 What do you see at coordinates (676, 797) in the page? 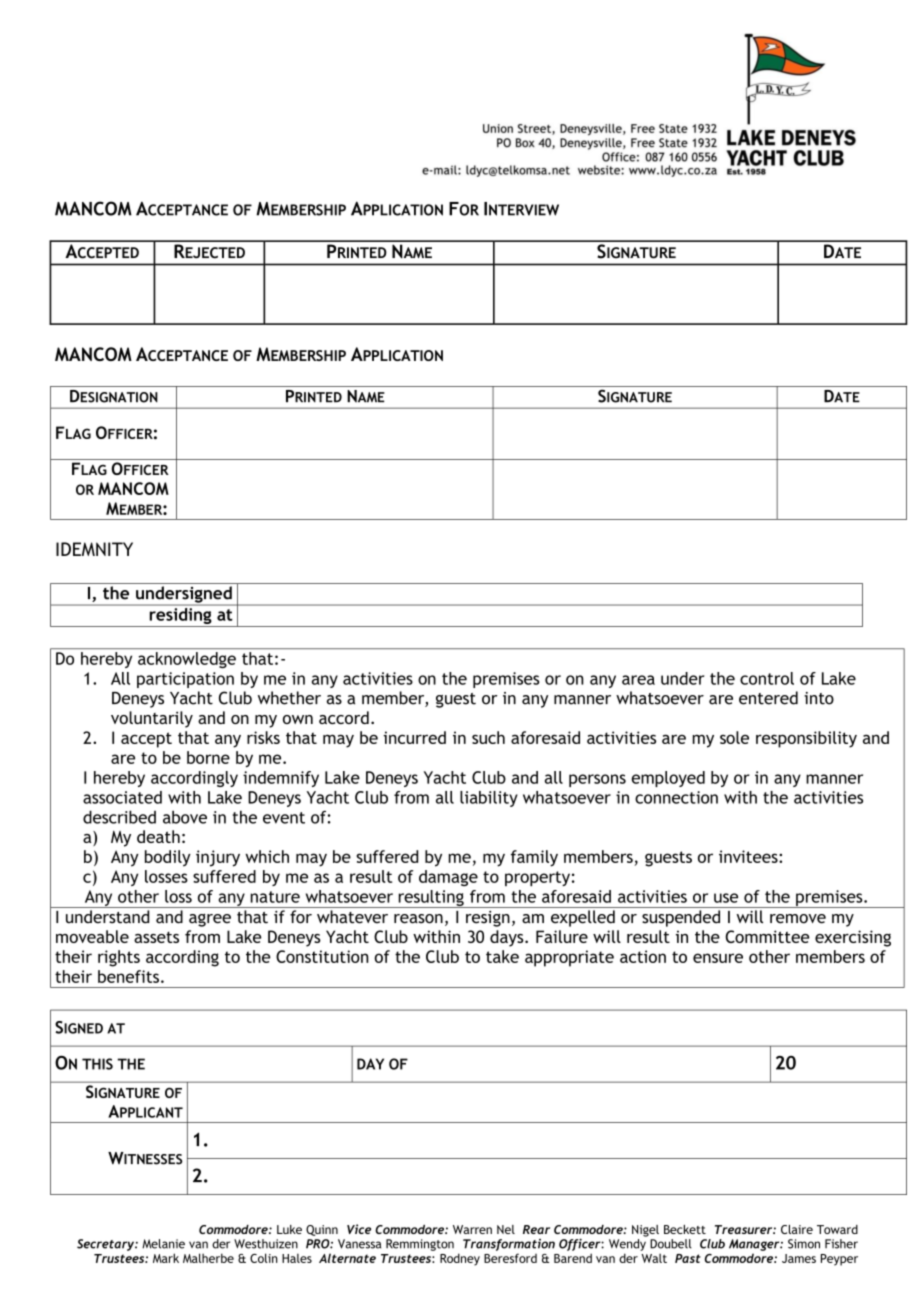
I see `connection` at bounding box center [676, 797].
